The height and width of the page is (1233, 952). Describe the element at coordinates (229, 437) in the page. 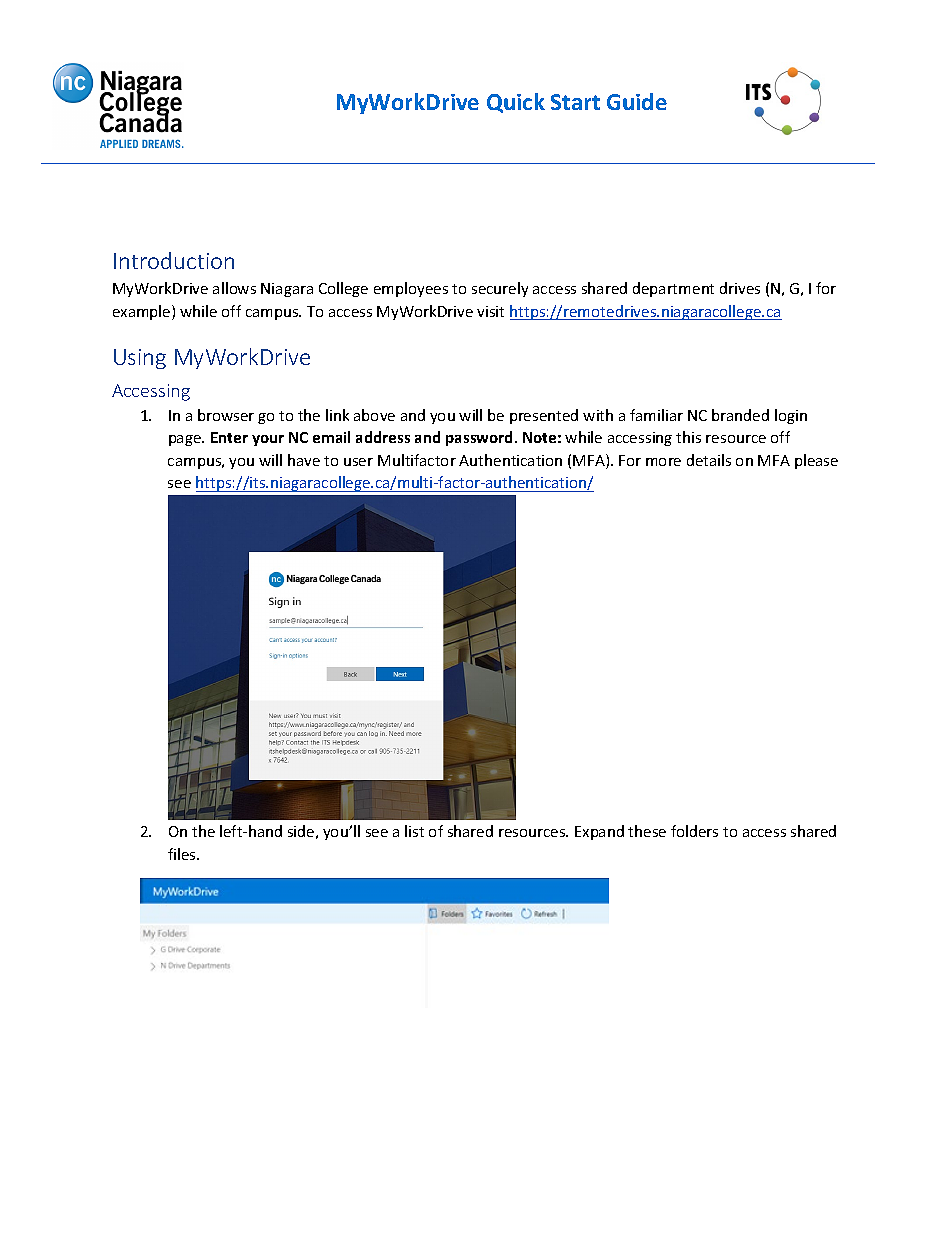

I see `Enter` at that location.
